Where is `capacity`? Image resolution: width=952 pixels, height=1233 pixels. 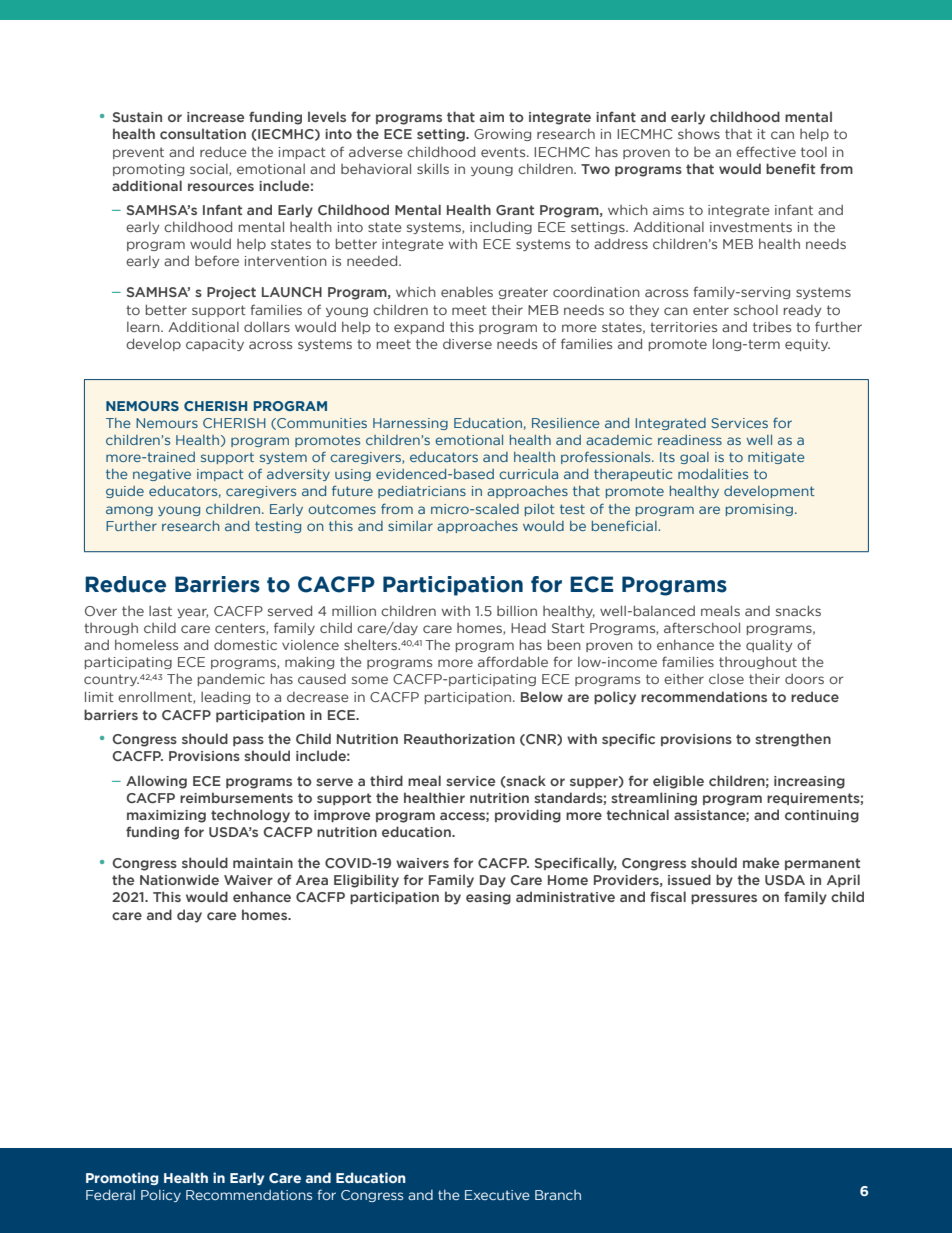
capacity is located at coordinates (215, 345).
